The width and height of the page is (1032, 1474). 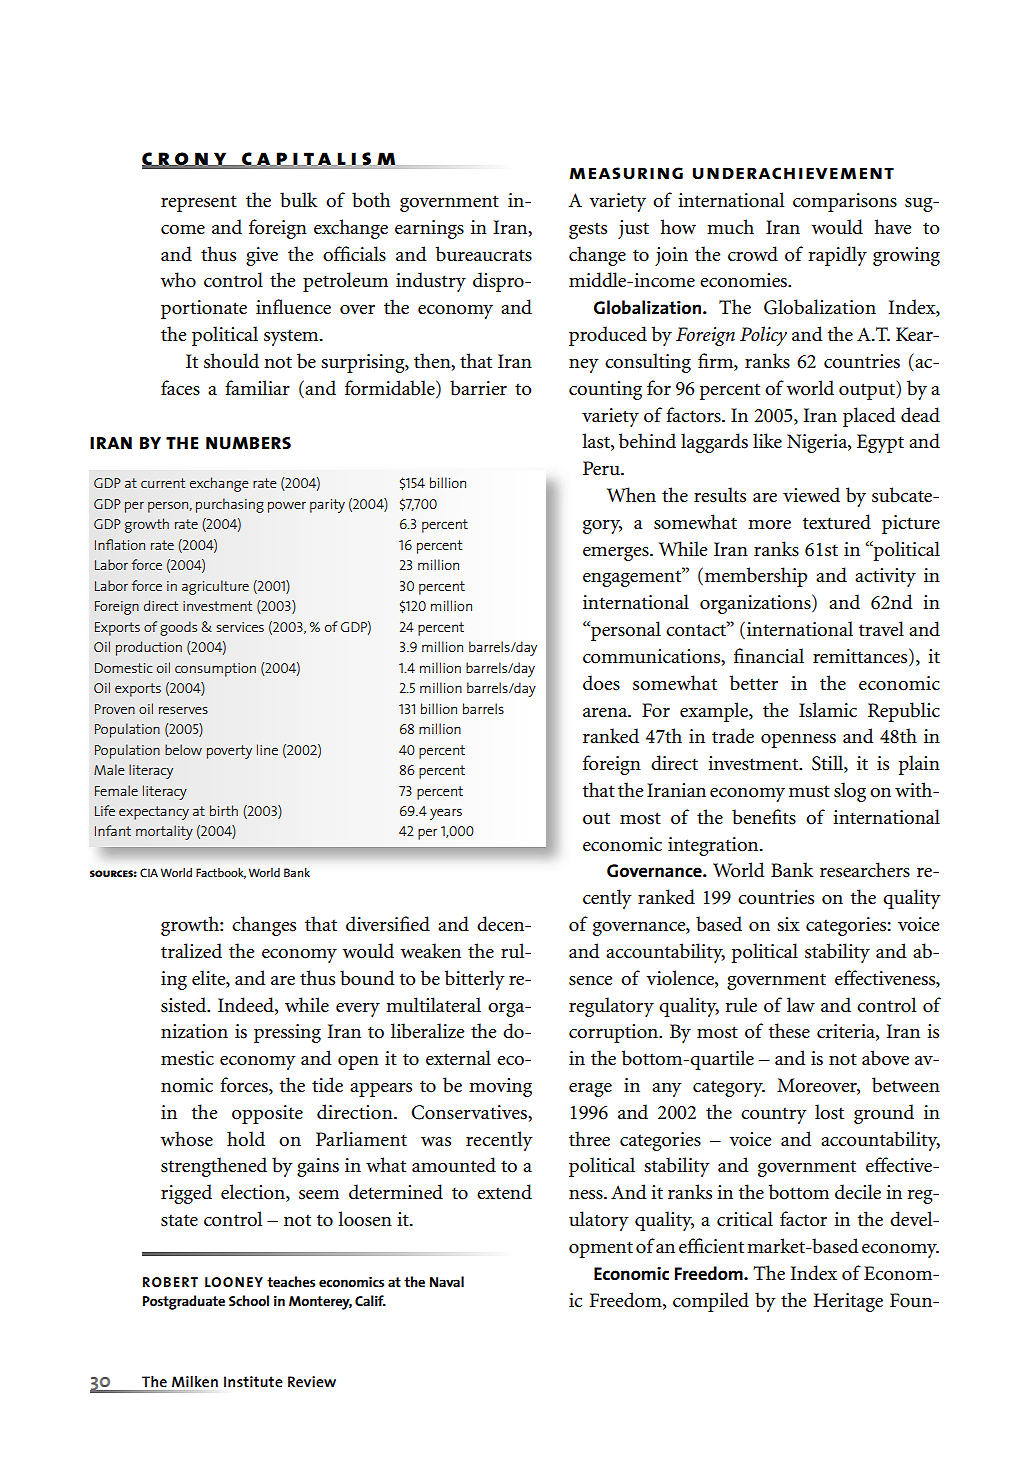 I want to click on Milken, so click(x=195, y=1381).
